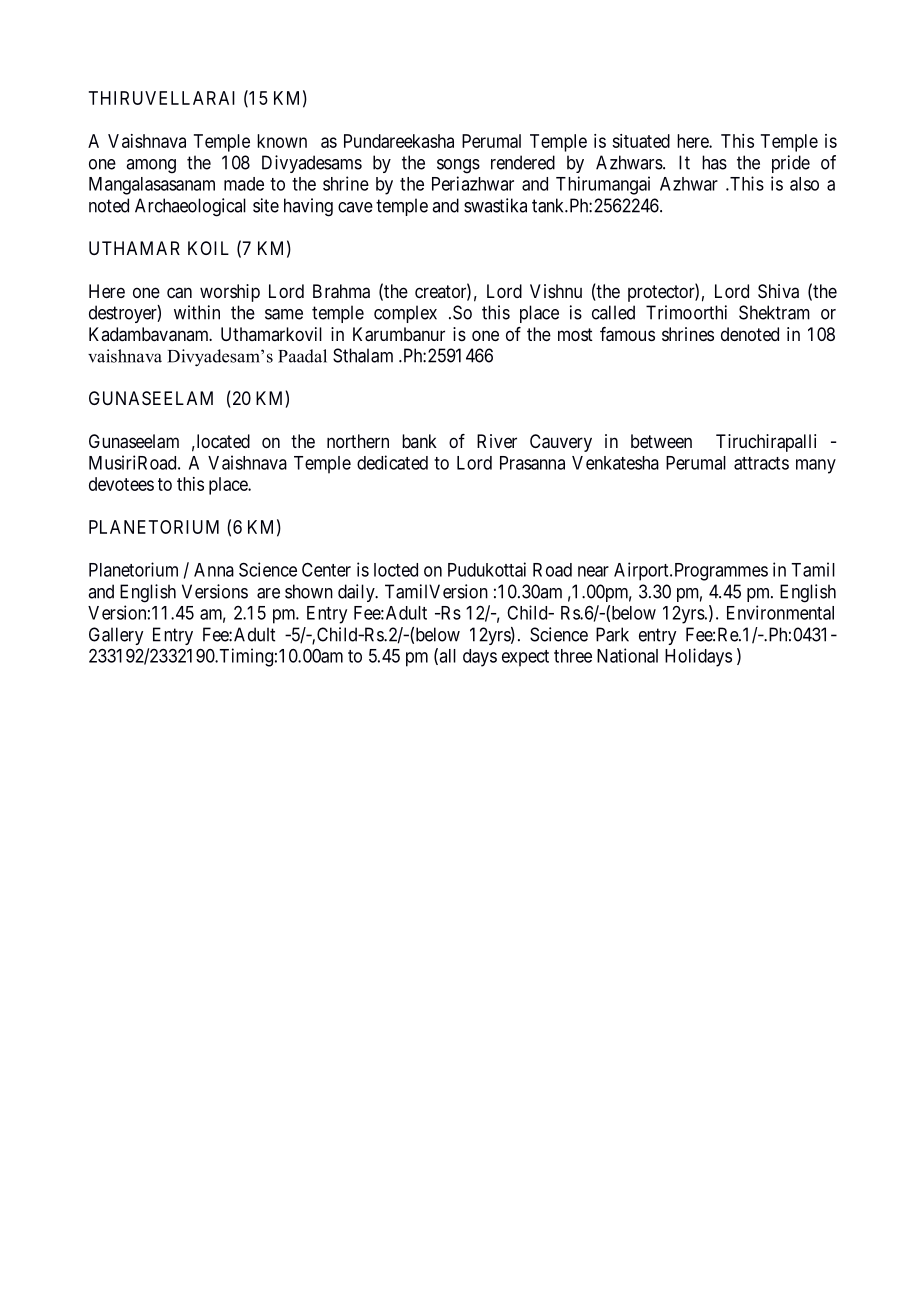 The image size is (924, 1308). What do you see at coordinates (116, 636) in the image?
I see `Gallery` at bounding box center [116, 636].
